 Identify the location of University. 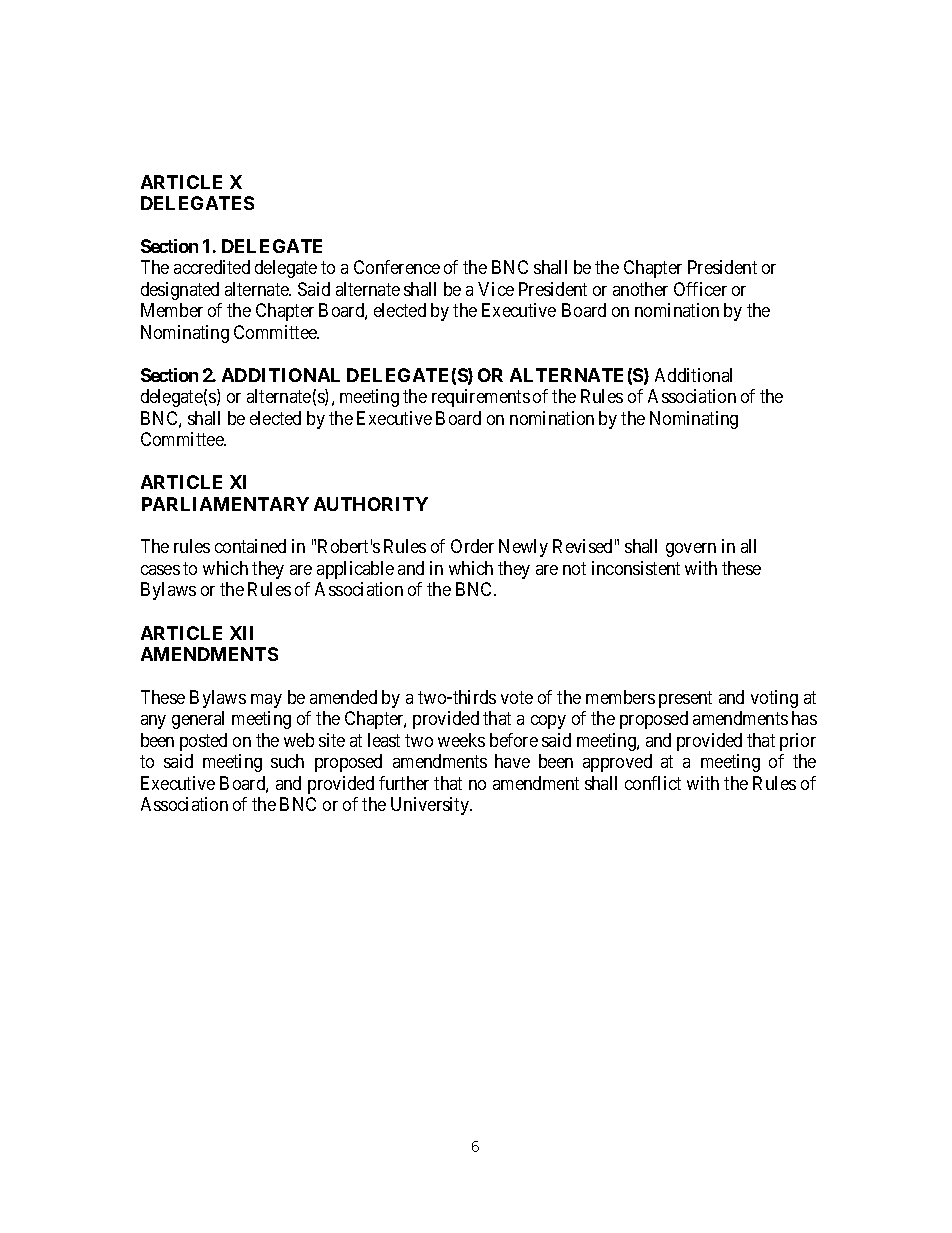
(431, 806).
